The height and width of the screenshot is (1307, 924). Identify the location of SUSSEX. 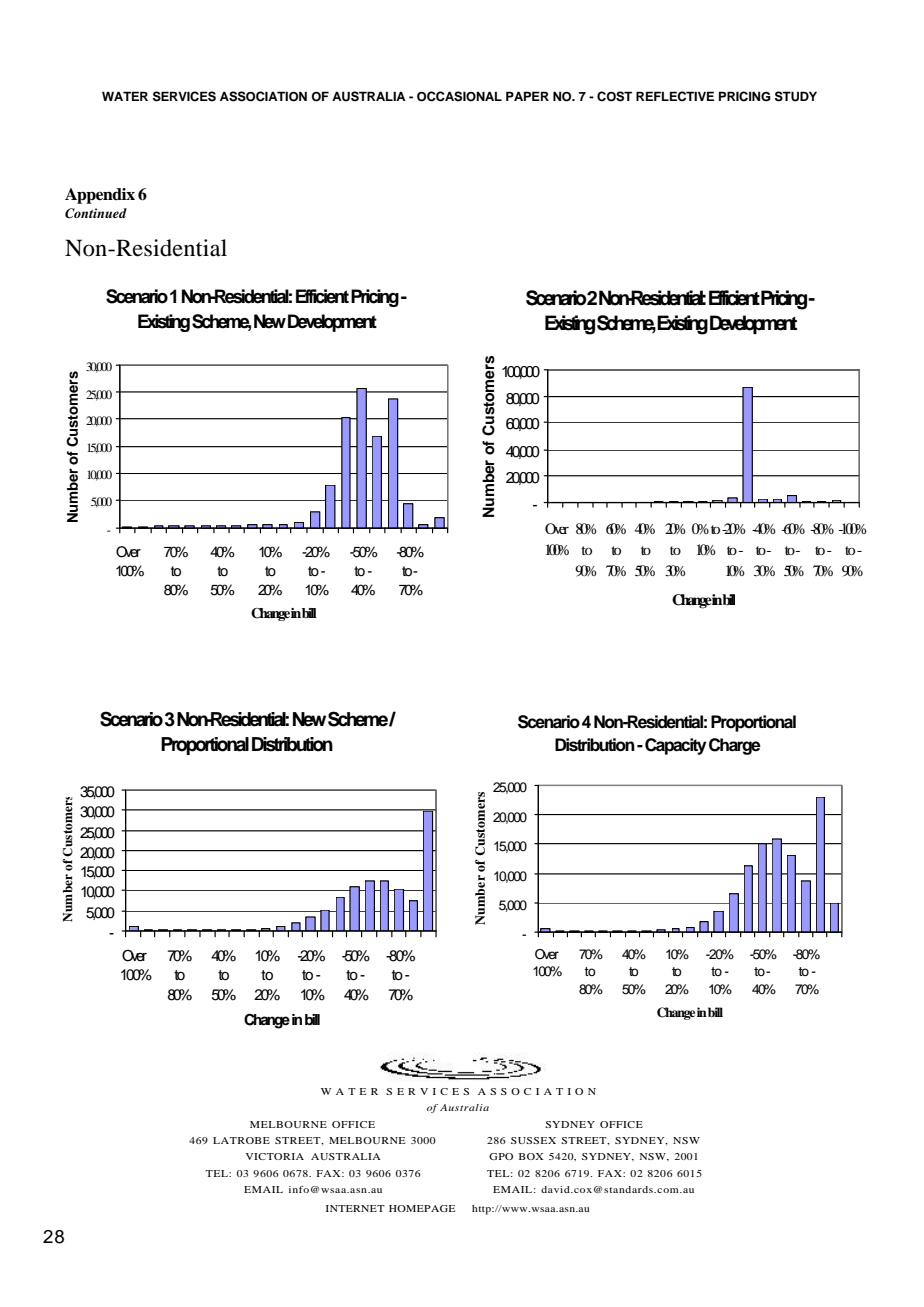
(533, 1140).
